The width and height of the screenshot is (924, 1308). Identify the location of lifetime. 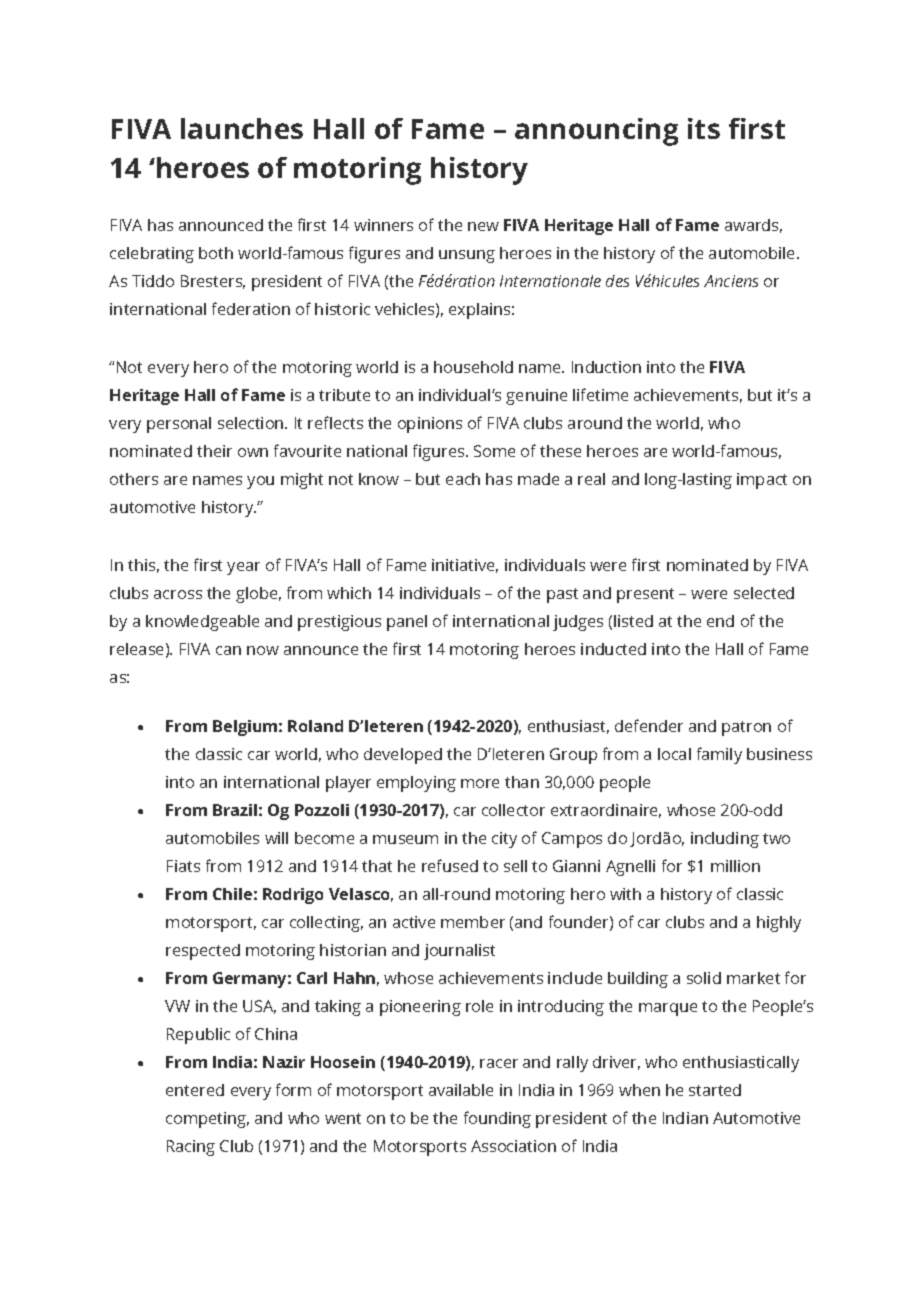
(600, 394).
